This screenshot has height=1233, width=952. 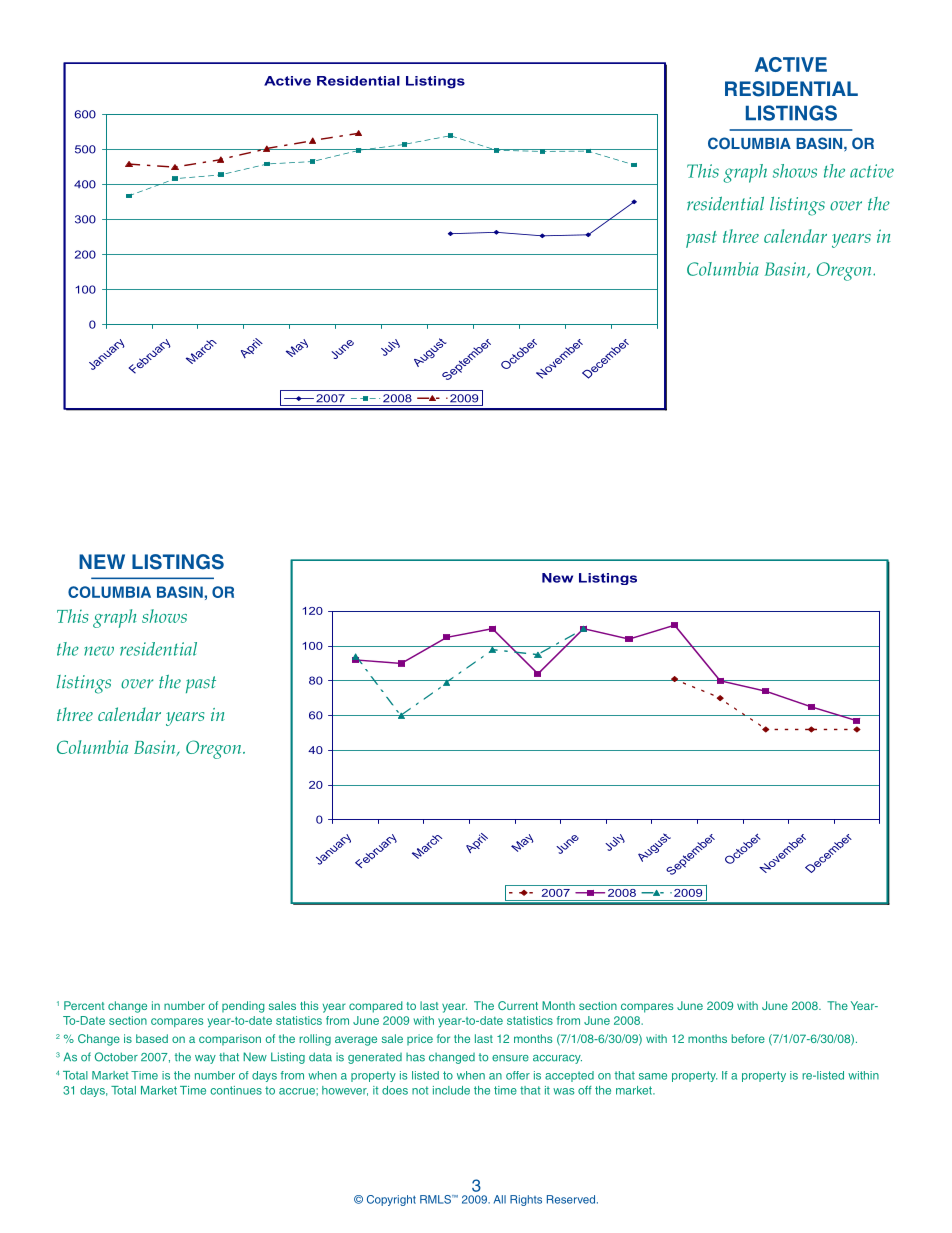 What do you see at coordinates (564, 1091) in the screenshot?
I see `was` at bounding box center [564, 1091].
